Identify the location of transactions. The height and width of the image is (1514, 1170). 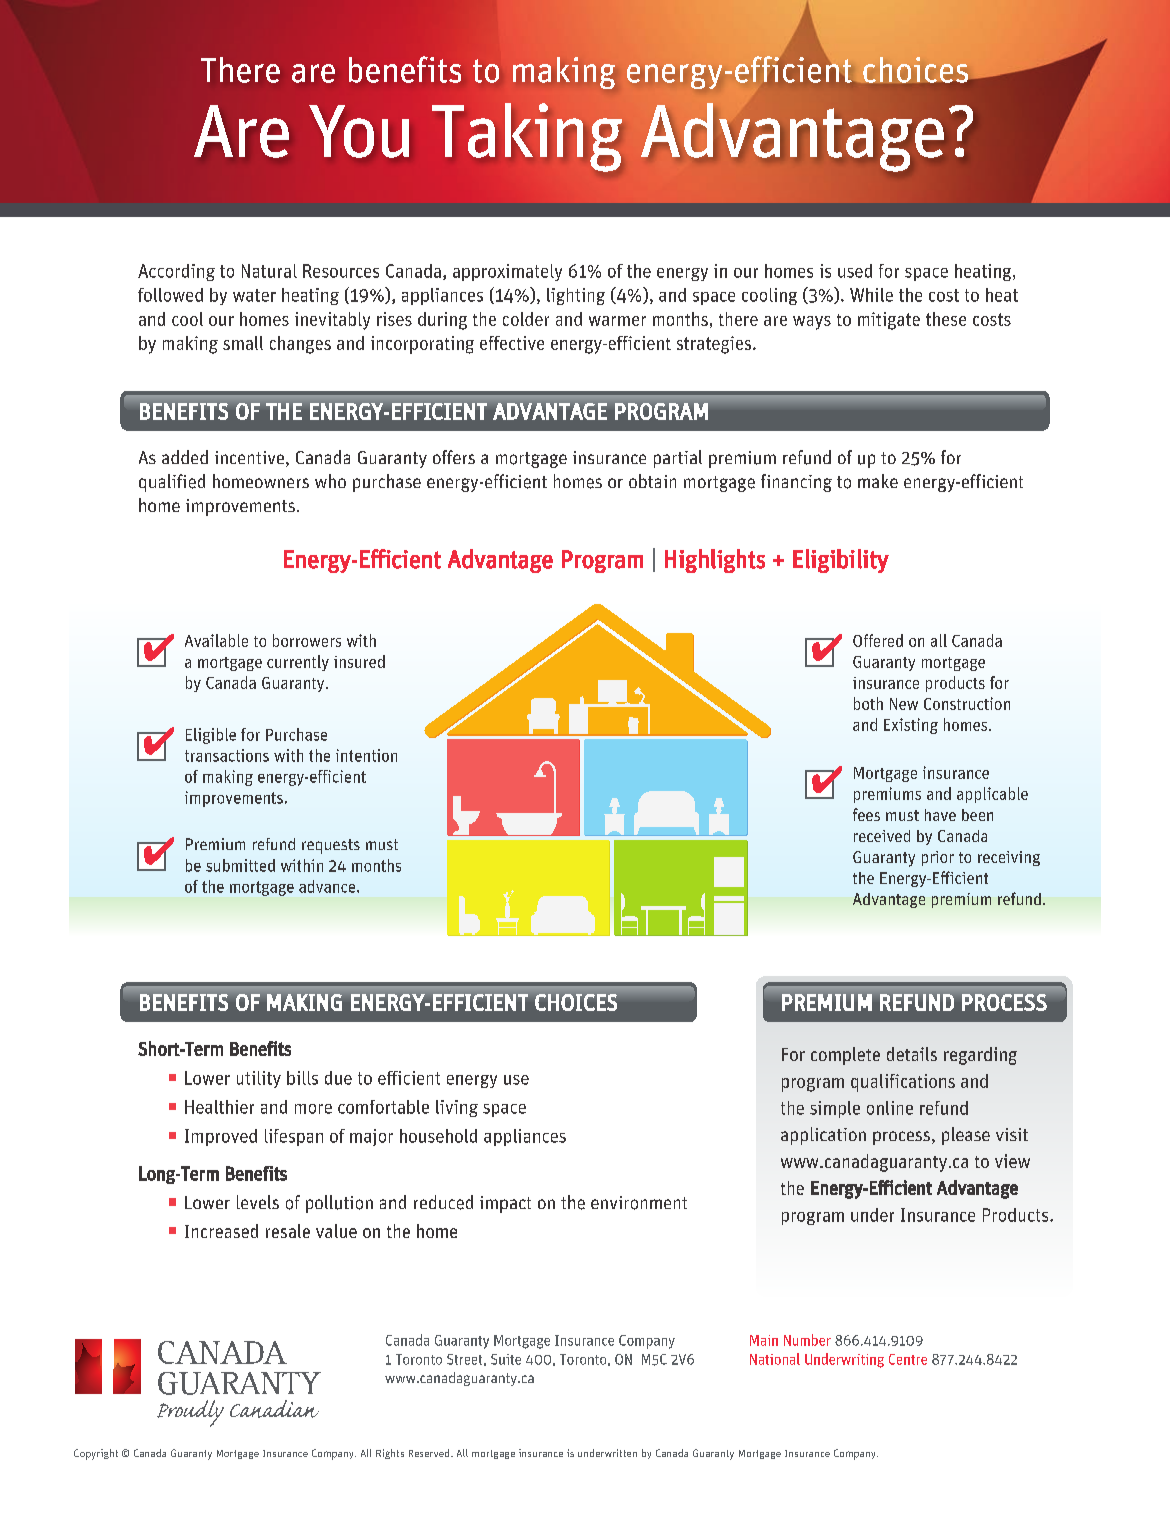
(227, 755).
